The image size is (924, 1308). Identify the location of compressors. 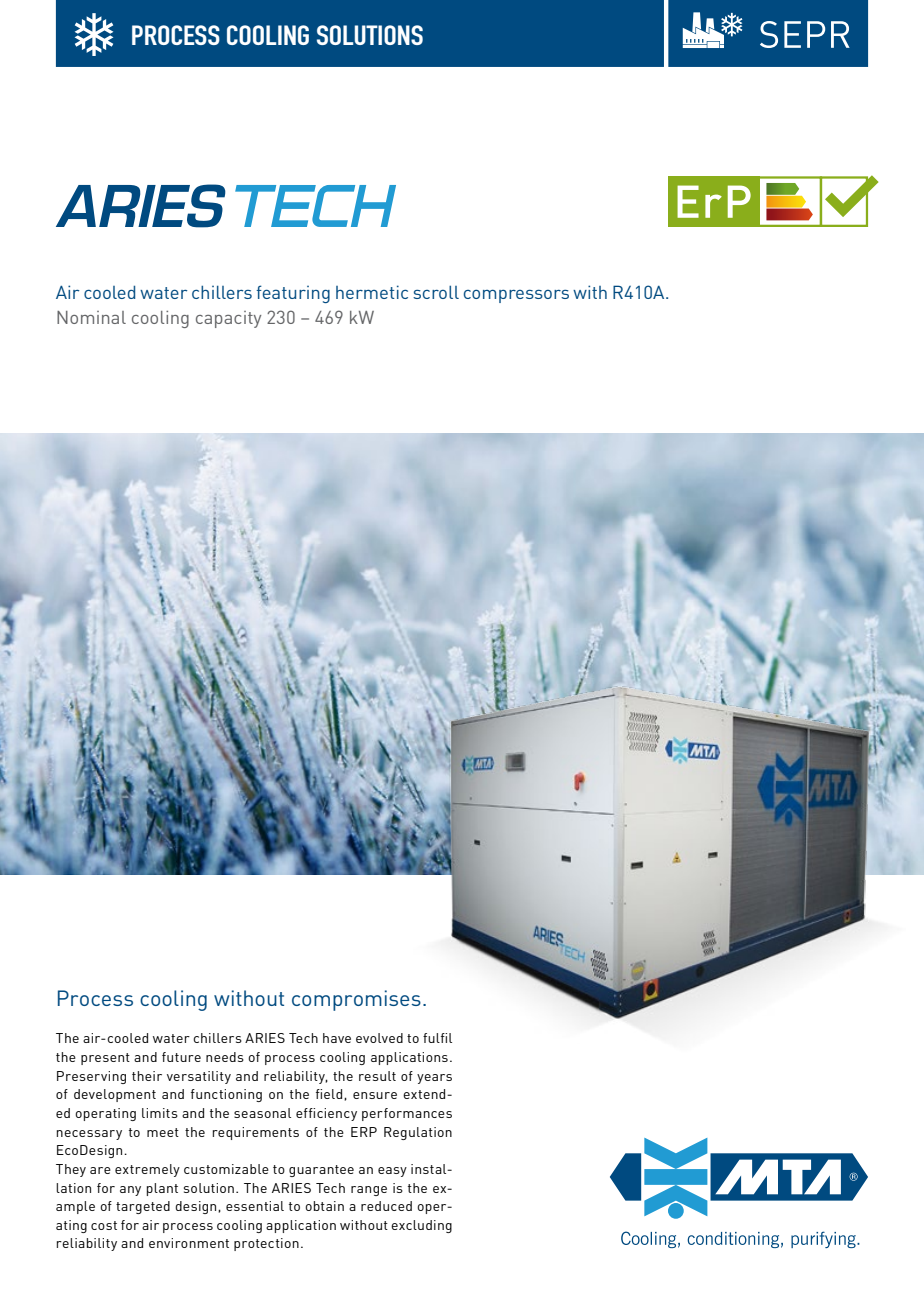
(516, 296).
